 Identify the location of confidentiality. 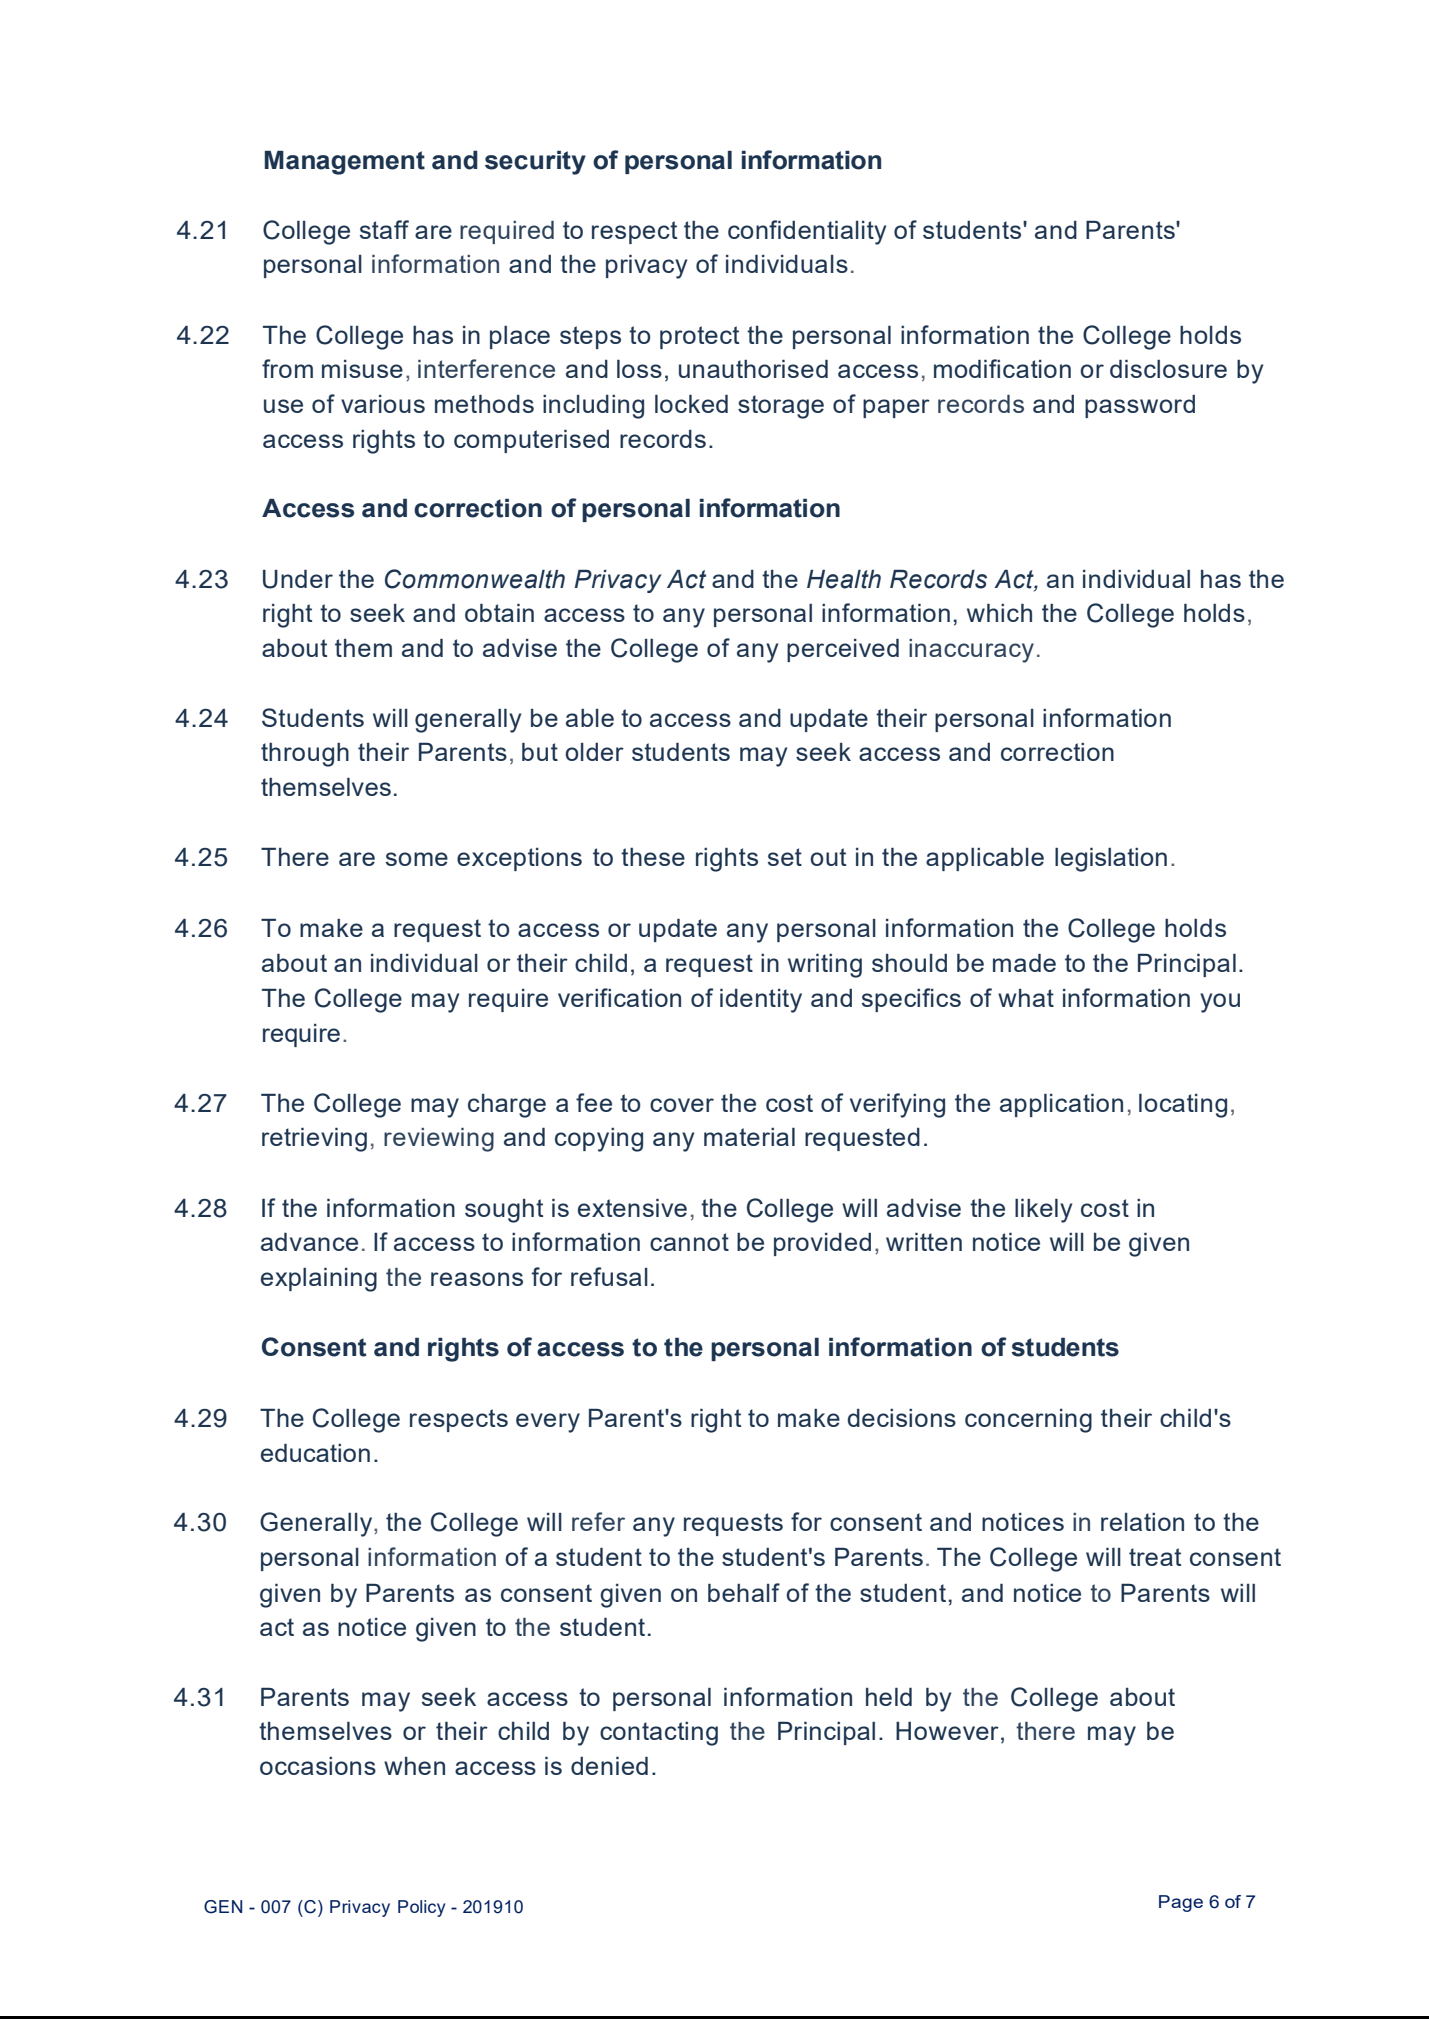
(807, 232).
